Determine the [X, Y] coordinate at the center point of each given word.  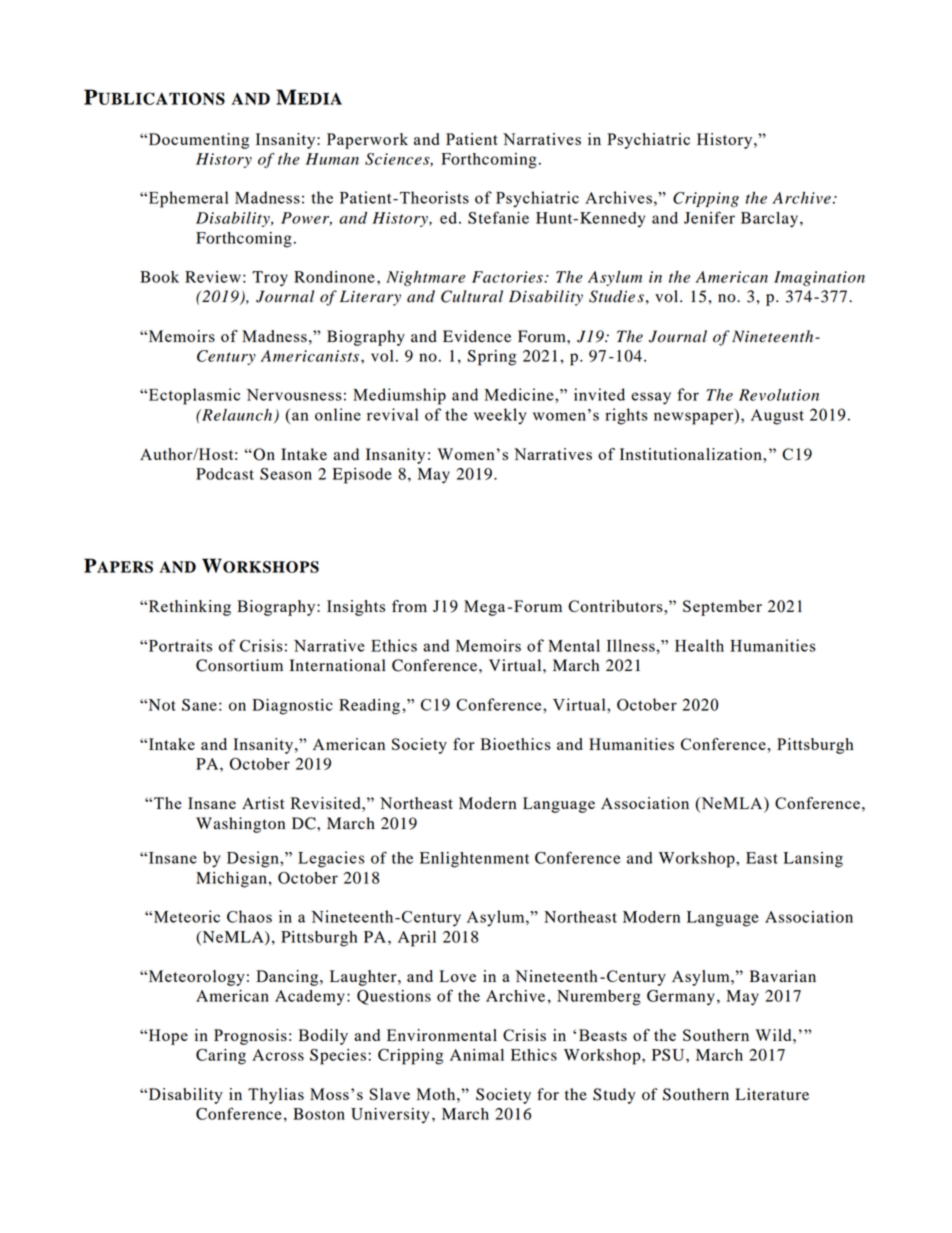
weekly [500, 416]
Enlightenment [474, 860]
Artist [263, 803]
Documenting [197, 141]
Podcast [225, 474]
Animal [477, 1055]
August [777, 417]
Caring [221, 1057]
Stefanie [498, 217]
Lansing [813, 860]
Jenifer [709, 217]
